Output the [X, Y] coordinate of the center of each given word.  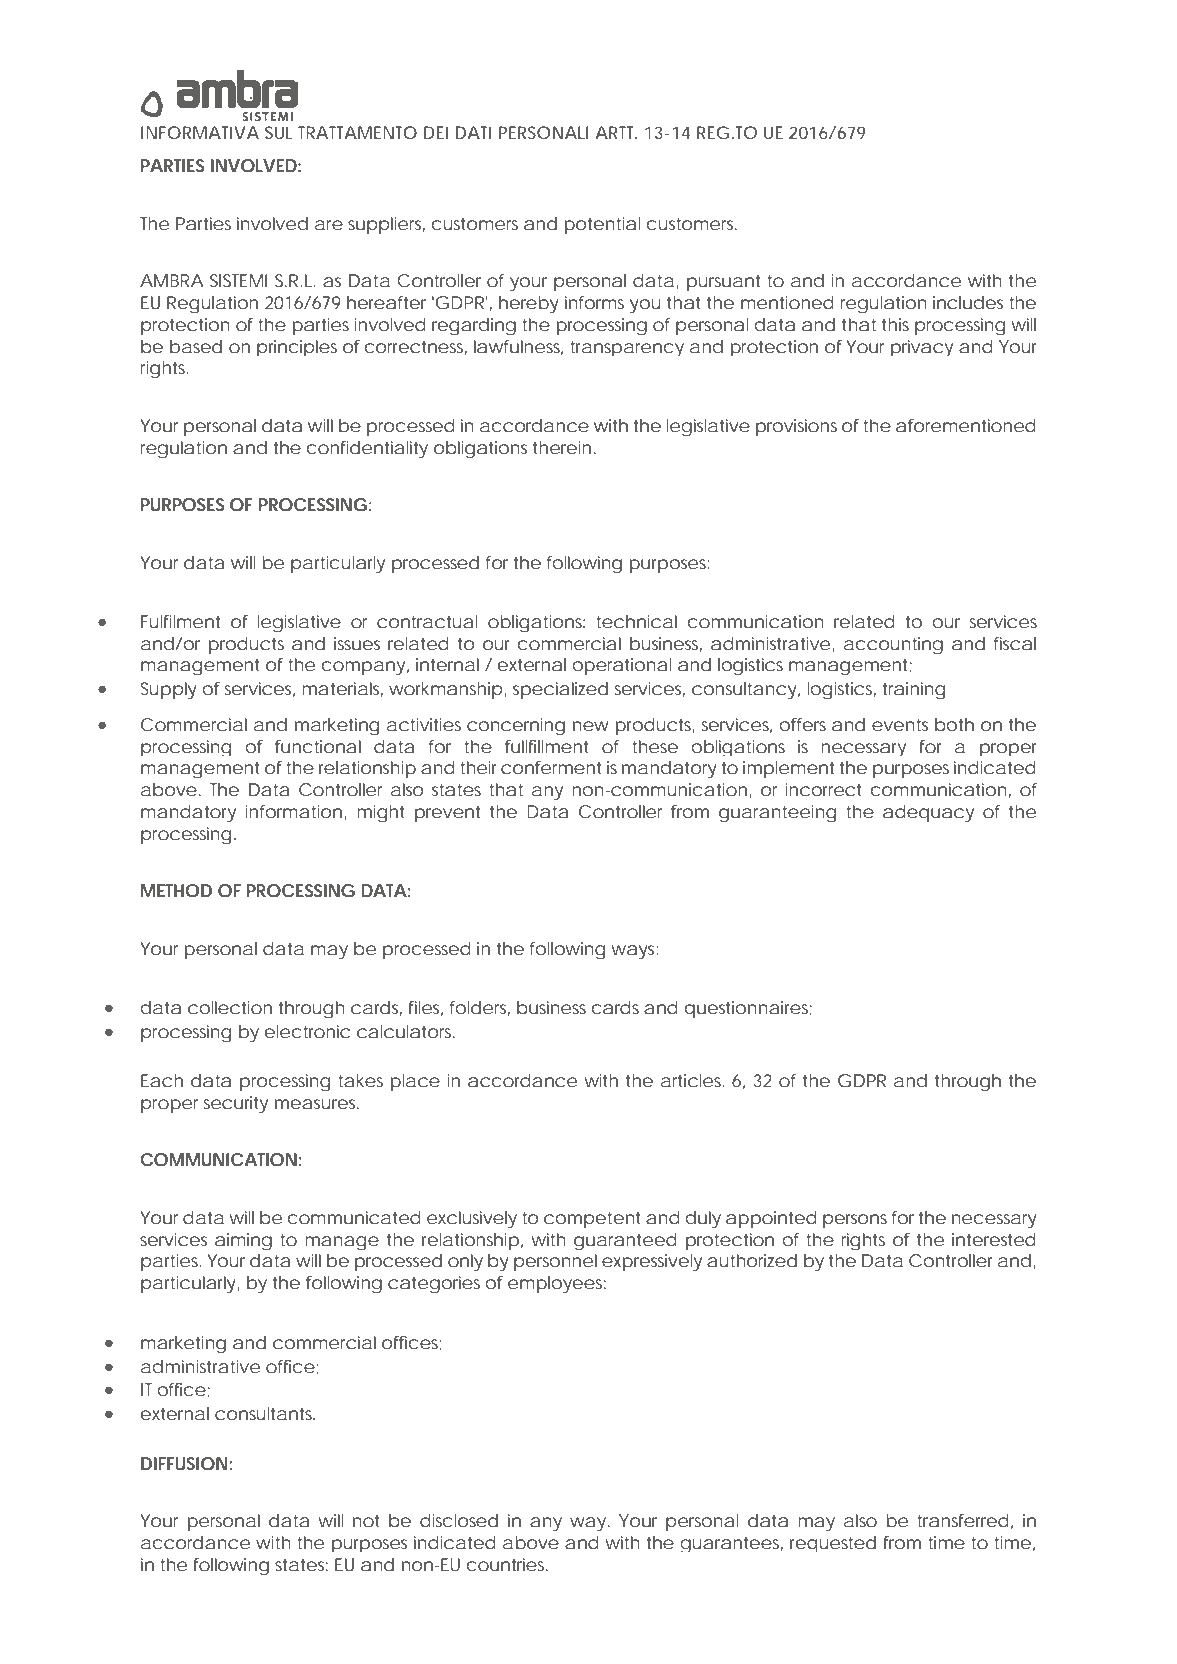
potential [602, 225]
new [591, 726]
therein [562, 447]
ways [634, 952]
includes [968, 302]
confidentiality [367, 449]
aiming [243, 1241]
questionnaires [748, 1009]
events [900, 725]
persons [855, 1221]
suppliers [386, 225]
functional [318, 746]
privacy [922, 348]
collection [230, 1007]
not [366, 1521]
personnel [555, 1262]
